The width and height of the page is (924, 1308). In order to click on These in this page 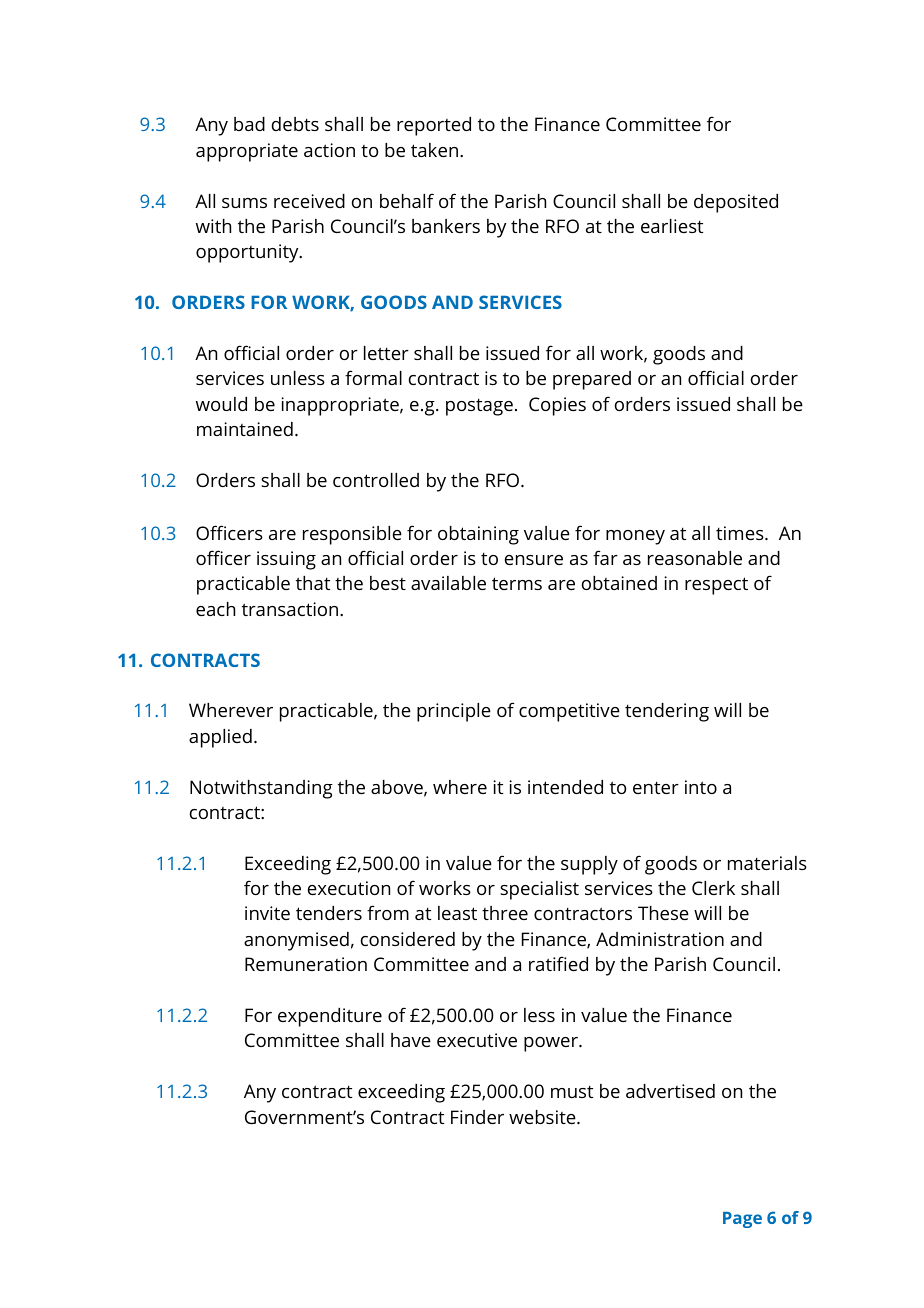, I will do `click(663, 913)`.
